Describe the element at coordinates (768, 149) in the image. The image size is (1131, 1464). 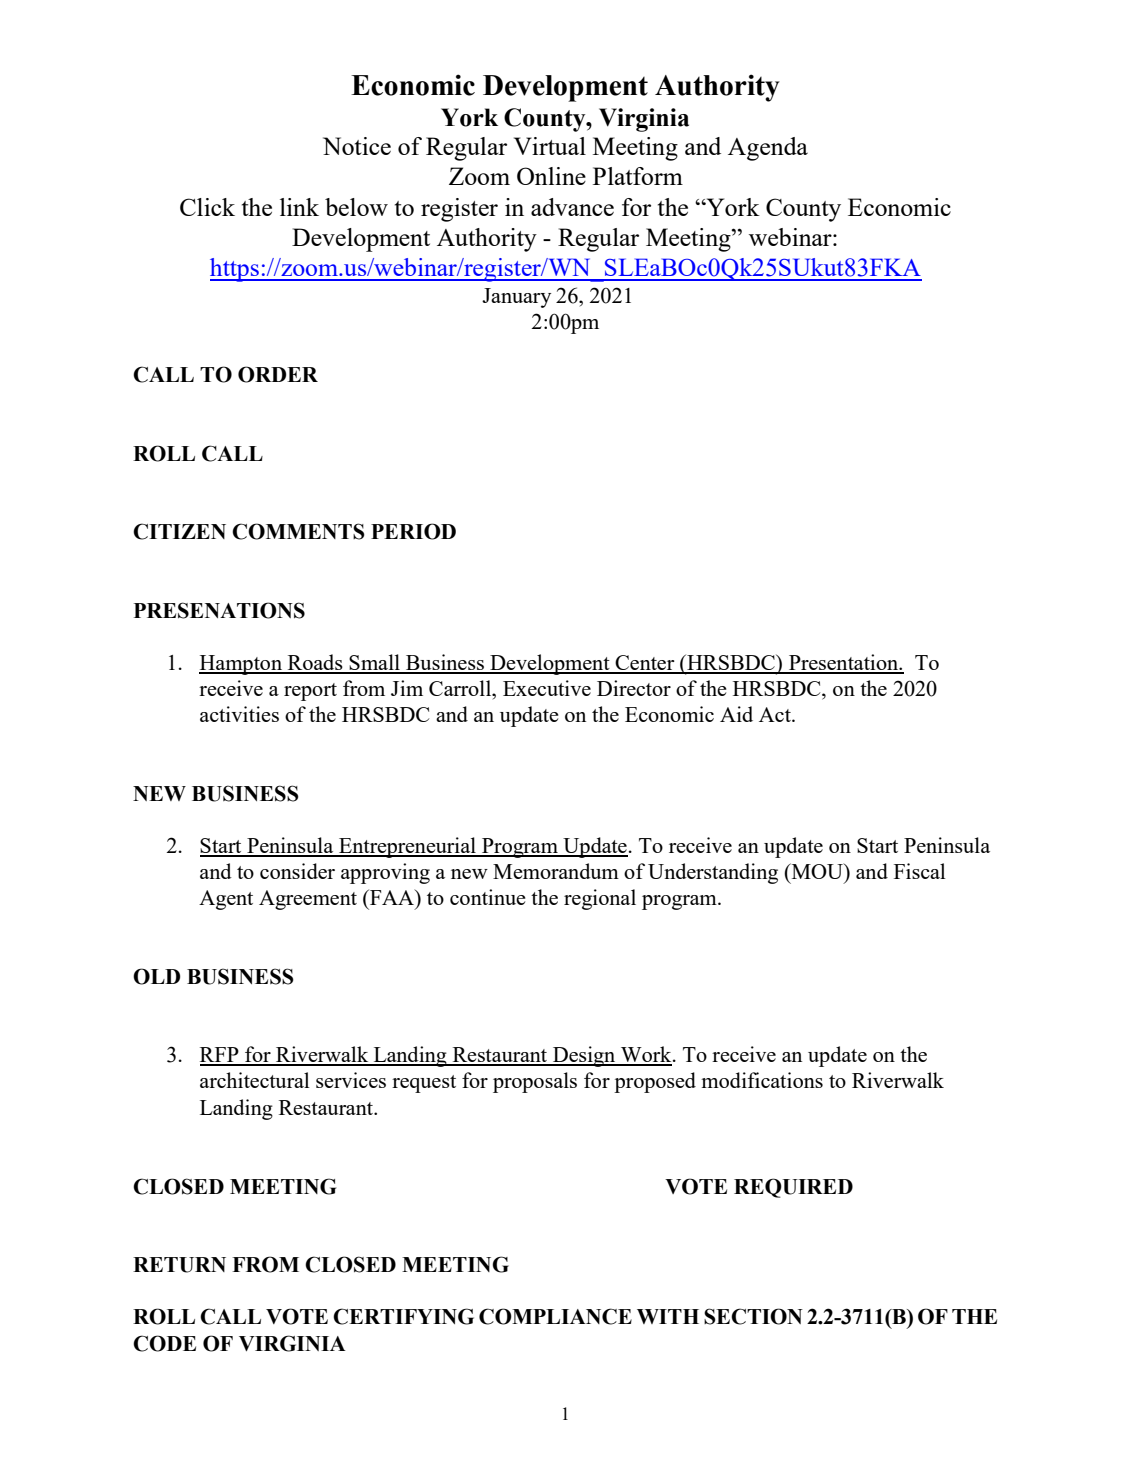
I see `Agenda` at that location.
